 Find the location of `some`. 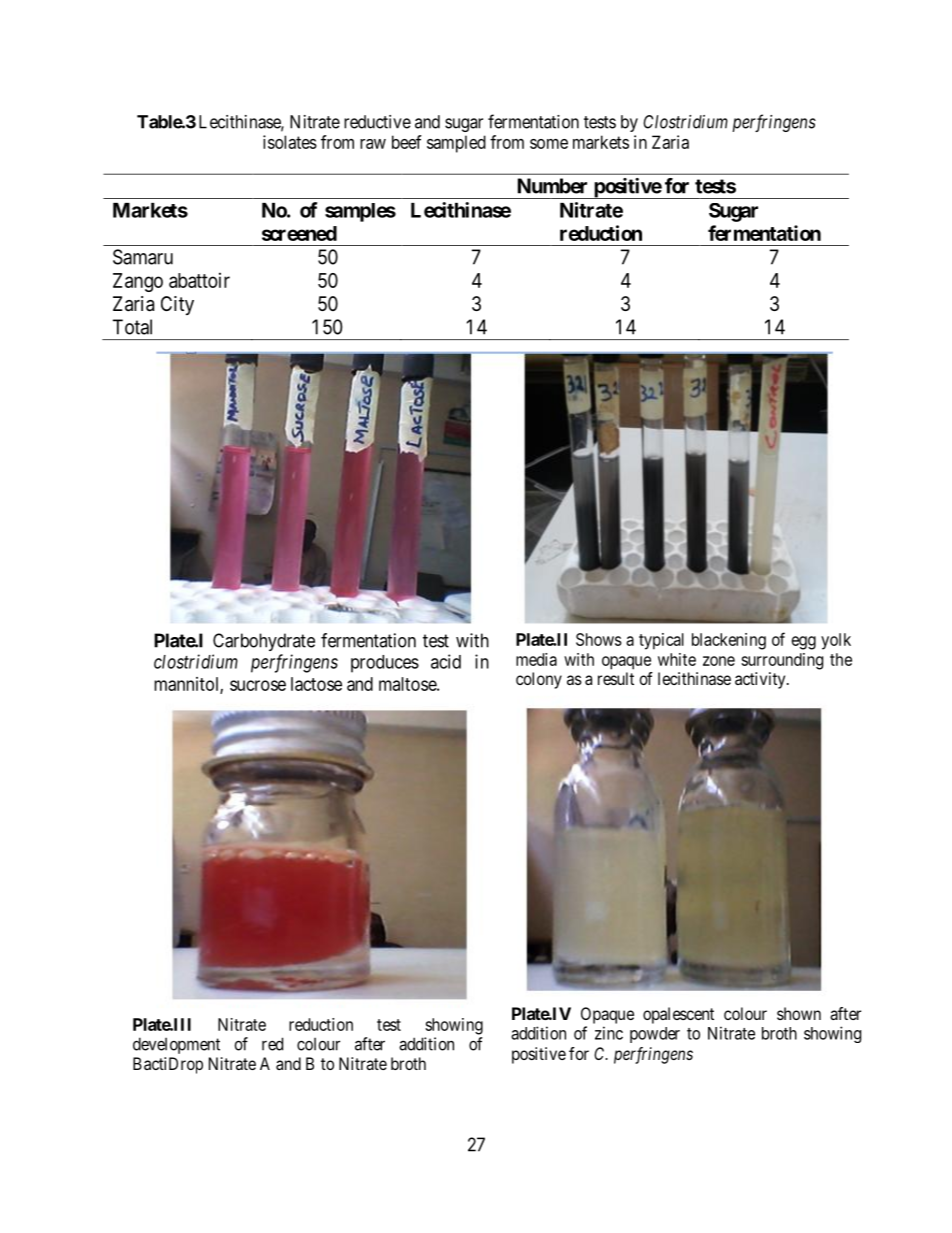

some is located at coordinates (549, 144).
